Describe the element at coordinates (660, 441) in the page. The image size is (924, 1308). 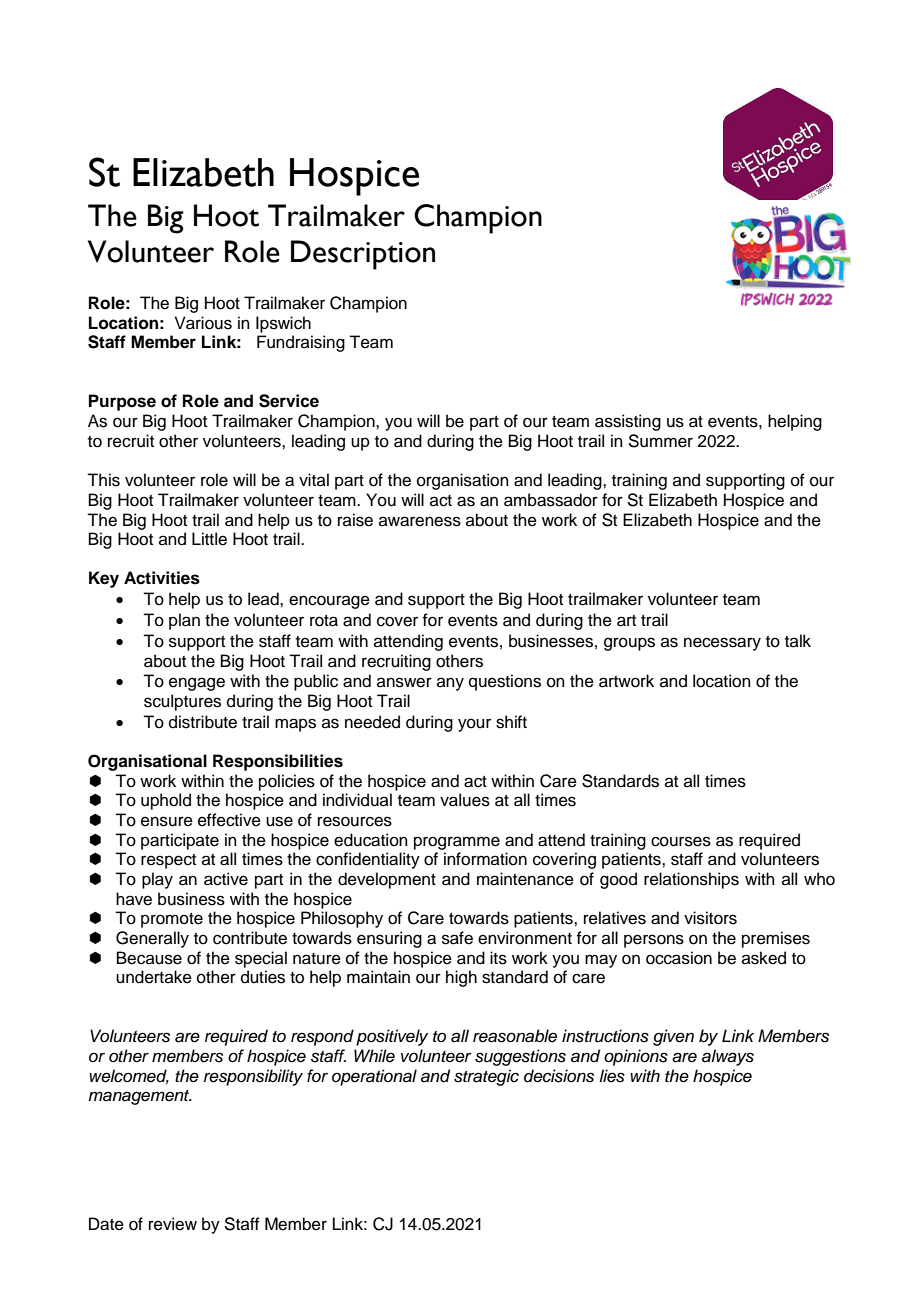
I see `Summer` at that location.
